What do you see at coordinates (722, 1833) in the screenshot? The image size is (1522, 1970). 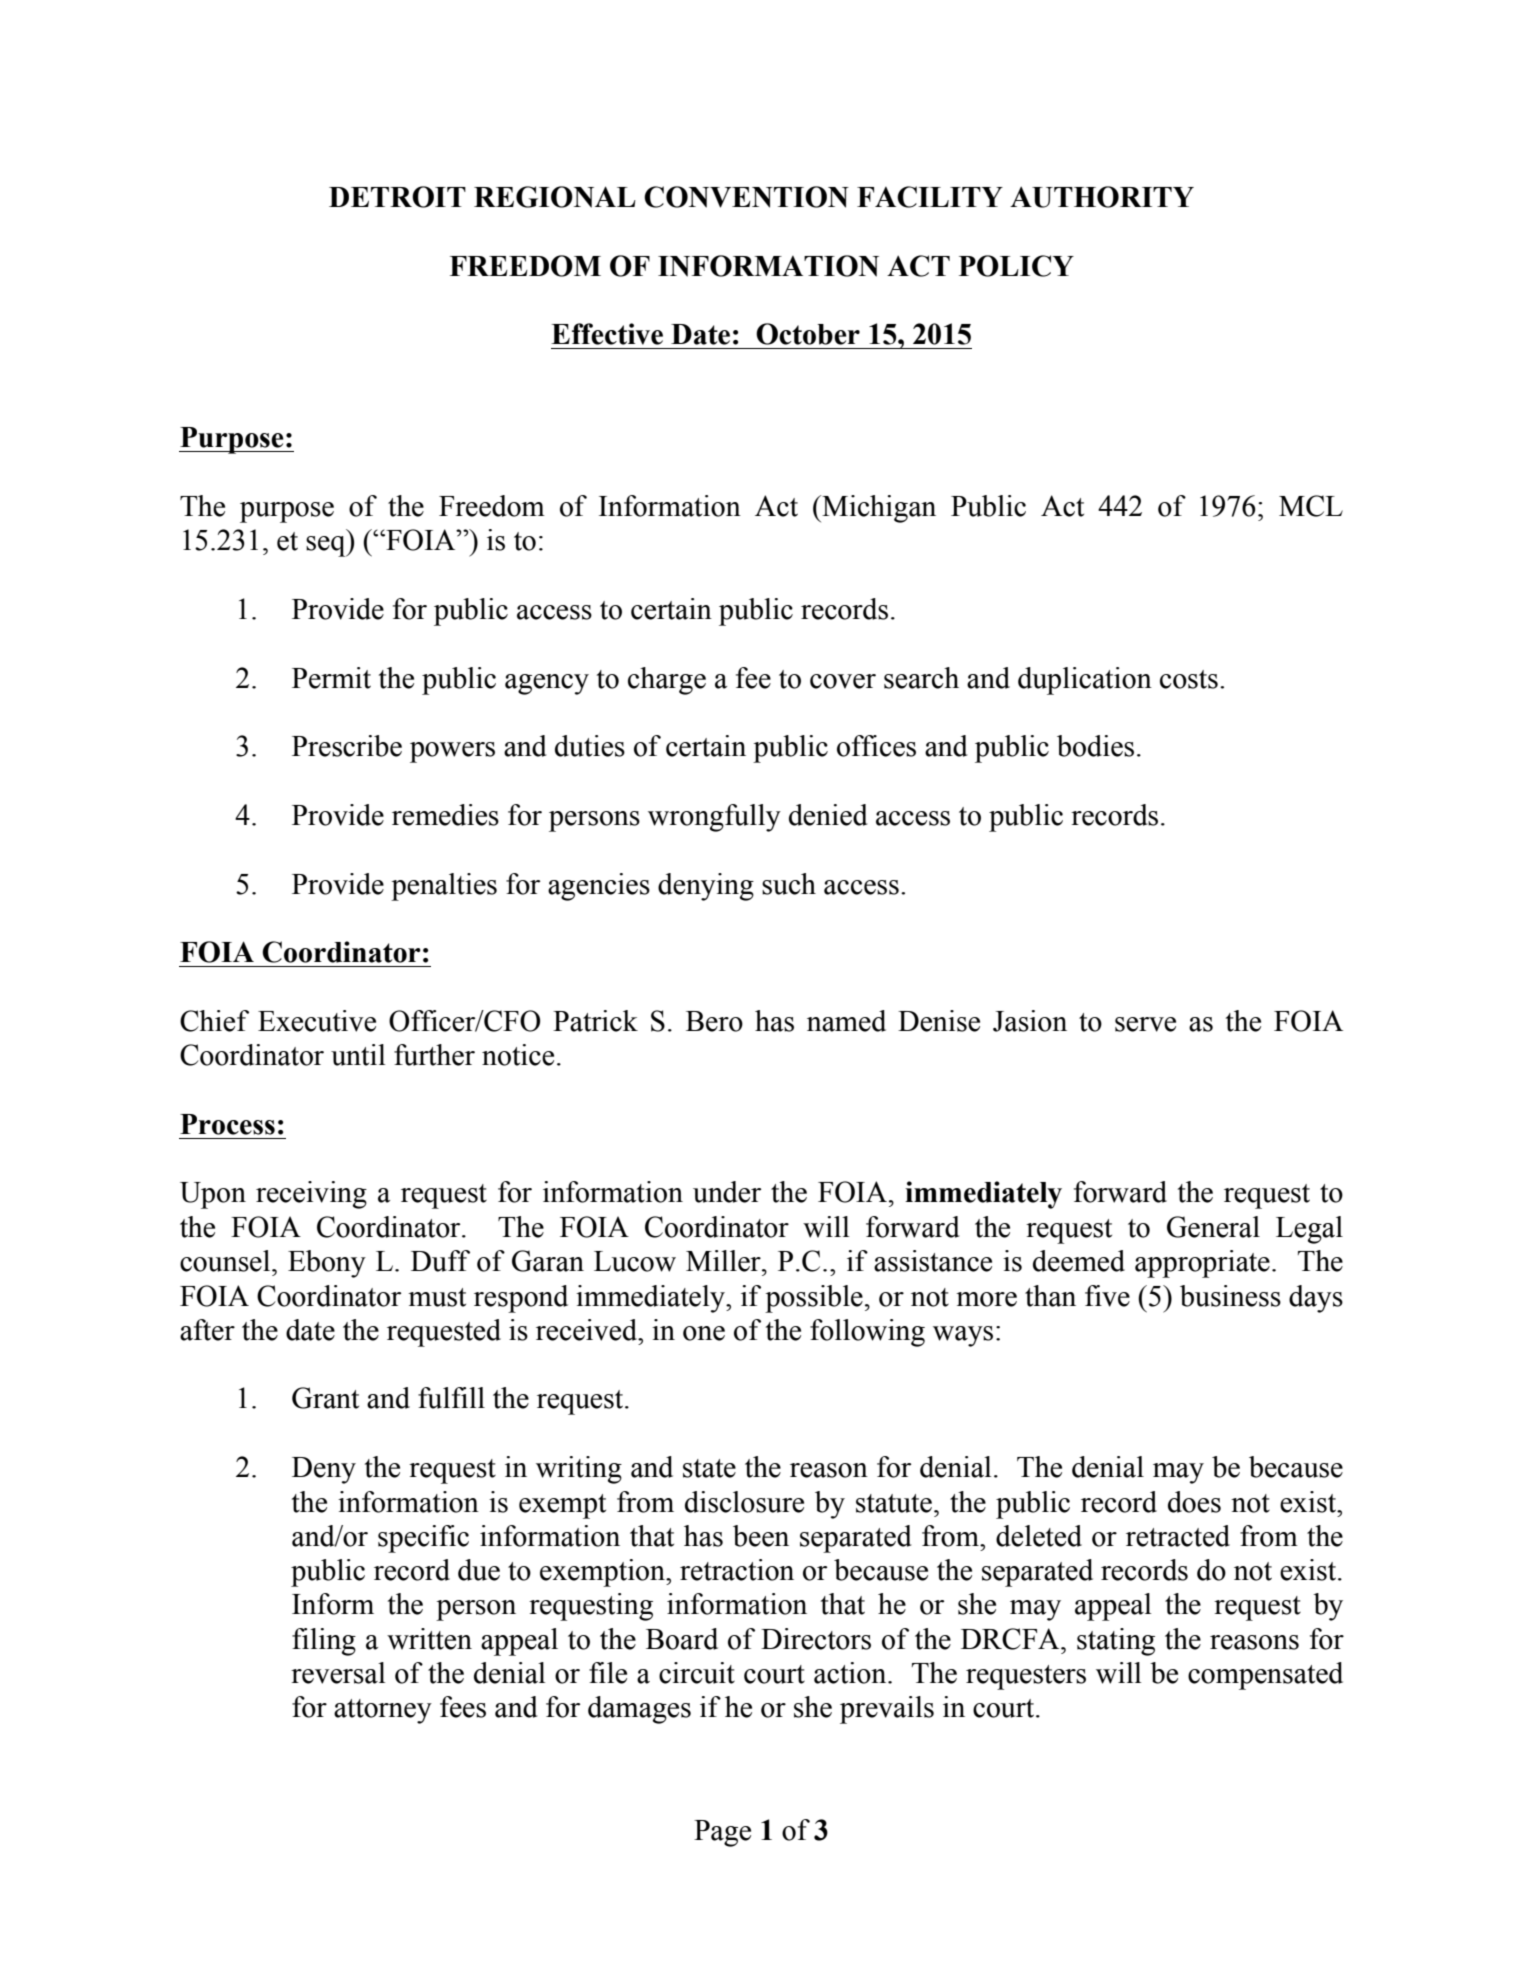 I see `Page` at bounding box center [722, 1833].
